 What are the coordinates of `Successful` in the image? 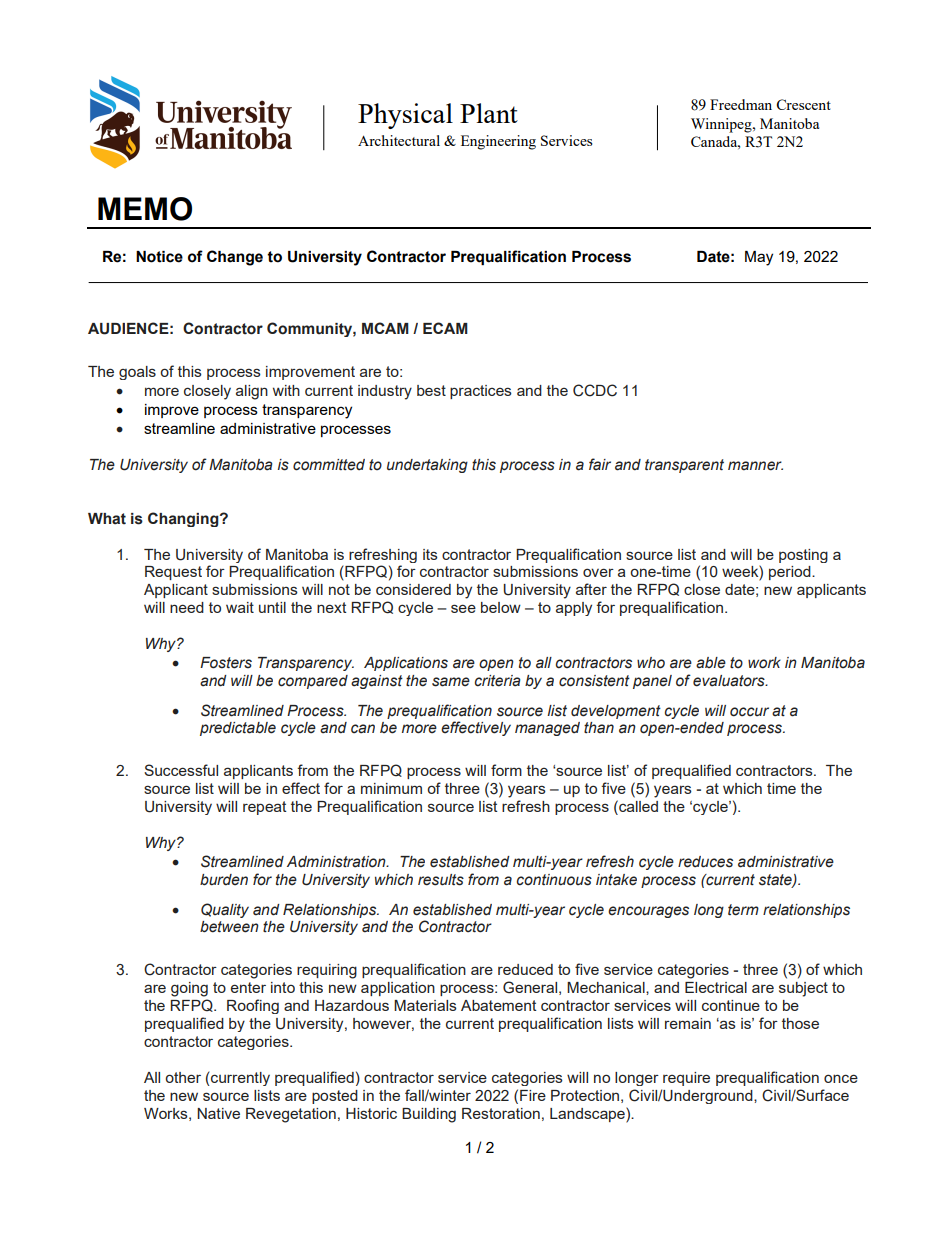 It's located at (181, 770).
